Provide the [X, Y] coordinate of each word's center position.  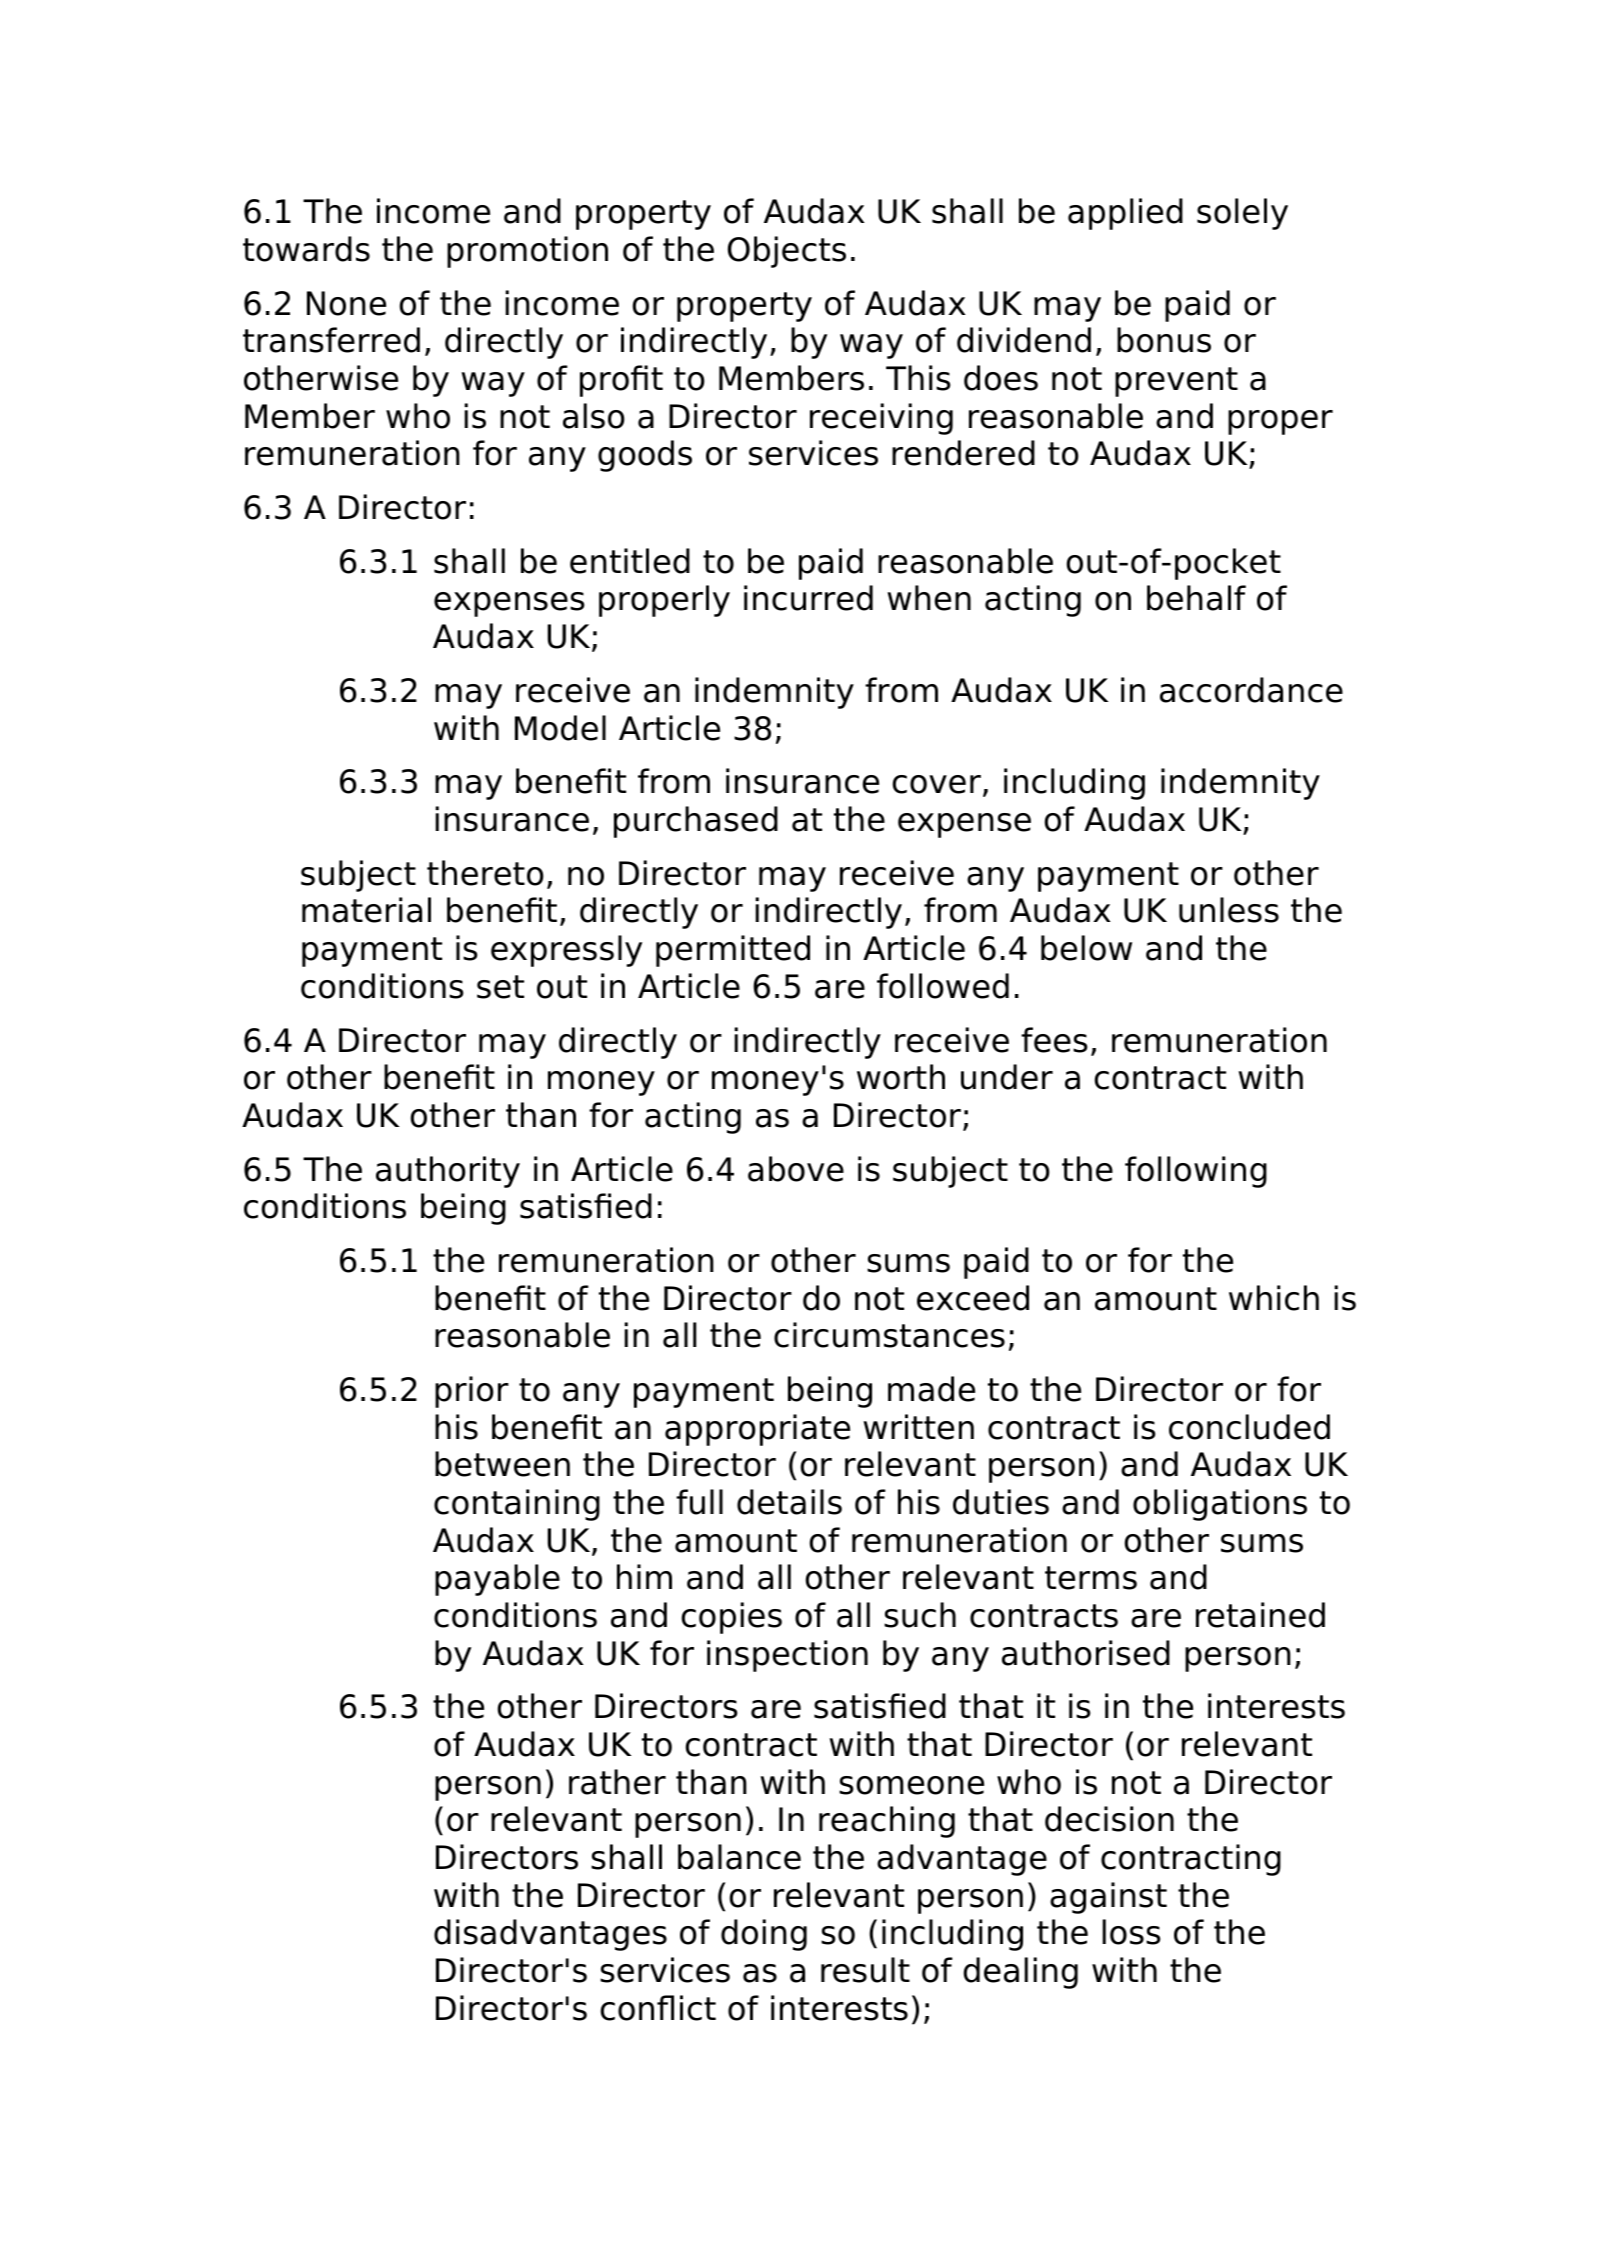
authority [448, 1172]
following [1196, 1172]
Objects [787, 252]
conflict [658, 2008]
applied [1125, 214]
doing [764, 1935]
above [796, 1169]
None [346, 303]
